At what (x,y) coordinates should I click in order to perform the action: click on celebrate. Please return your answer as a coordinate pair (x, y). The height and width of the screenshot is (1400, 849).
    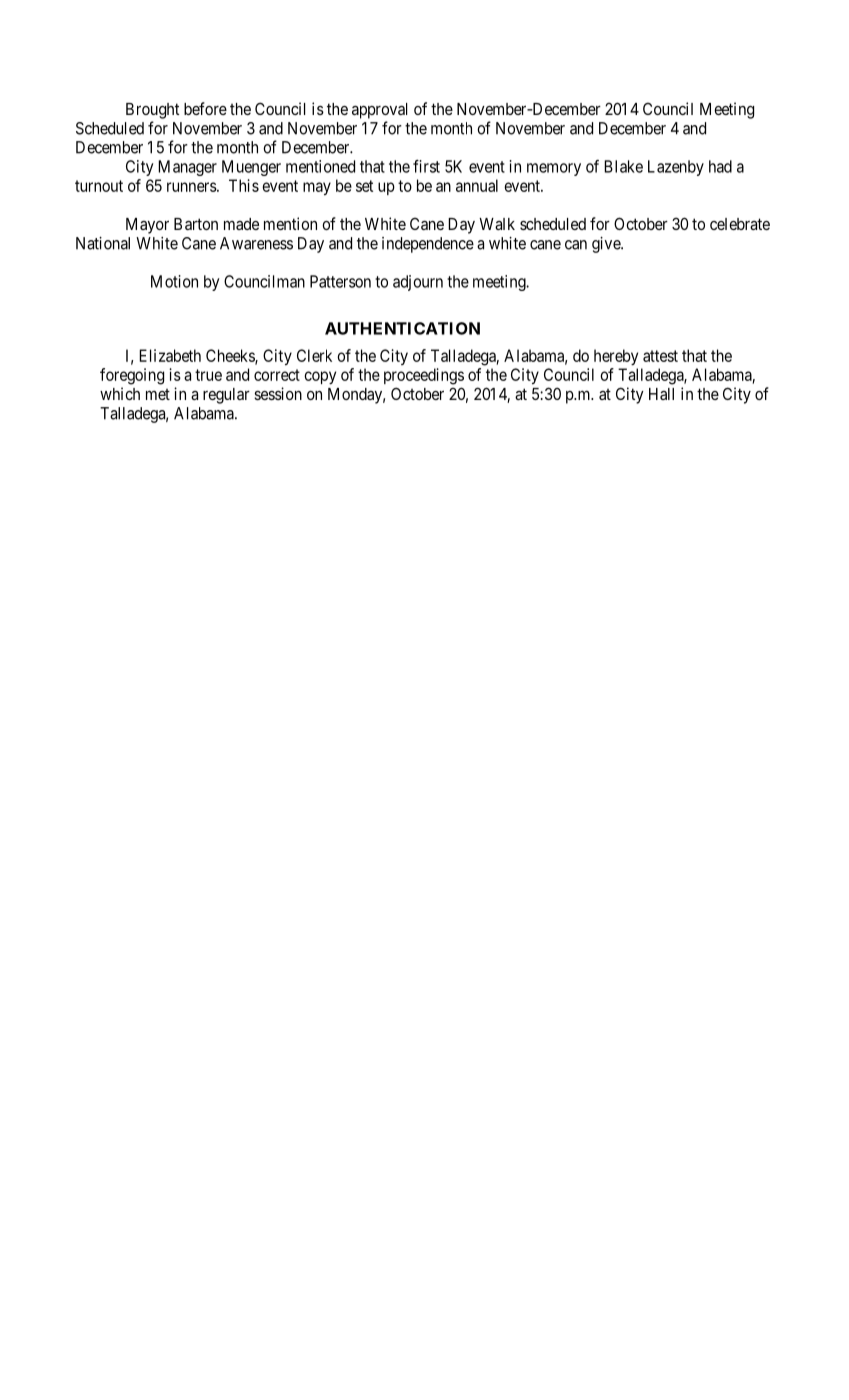
    Looking at the image, I should click on (740, 224).
